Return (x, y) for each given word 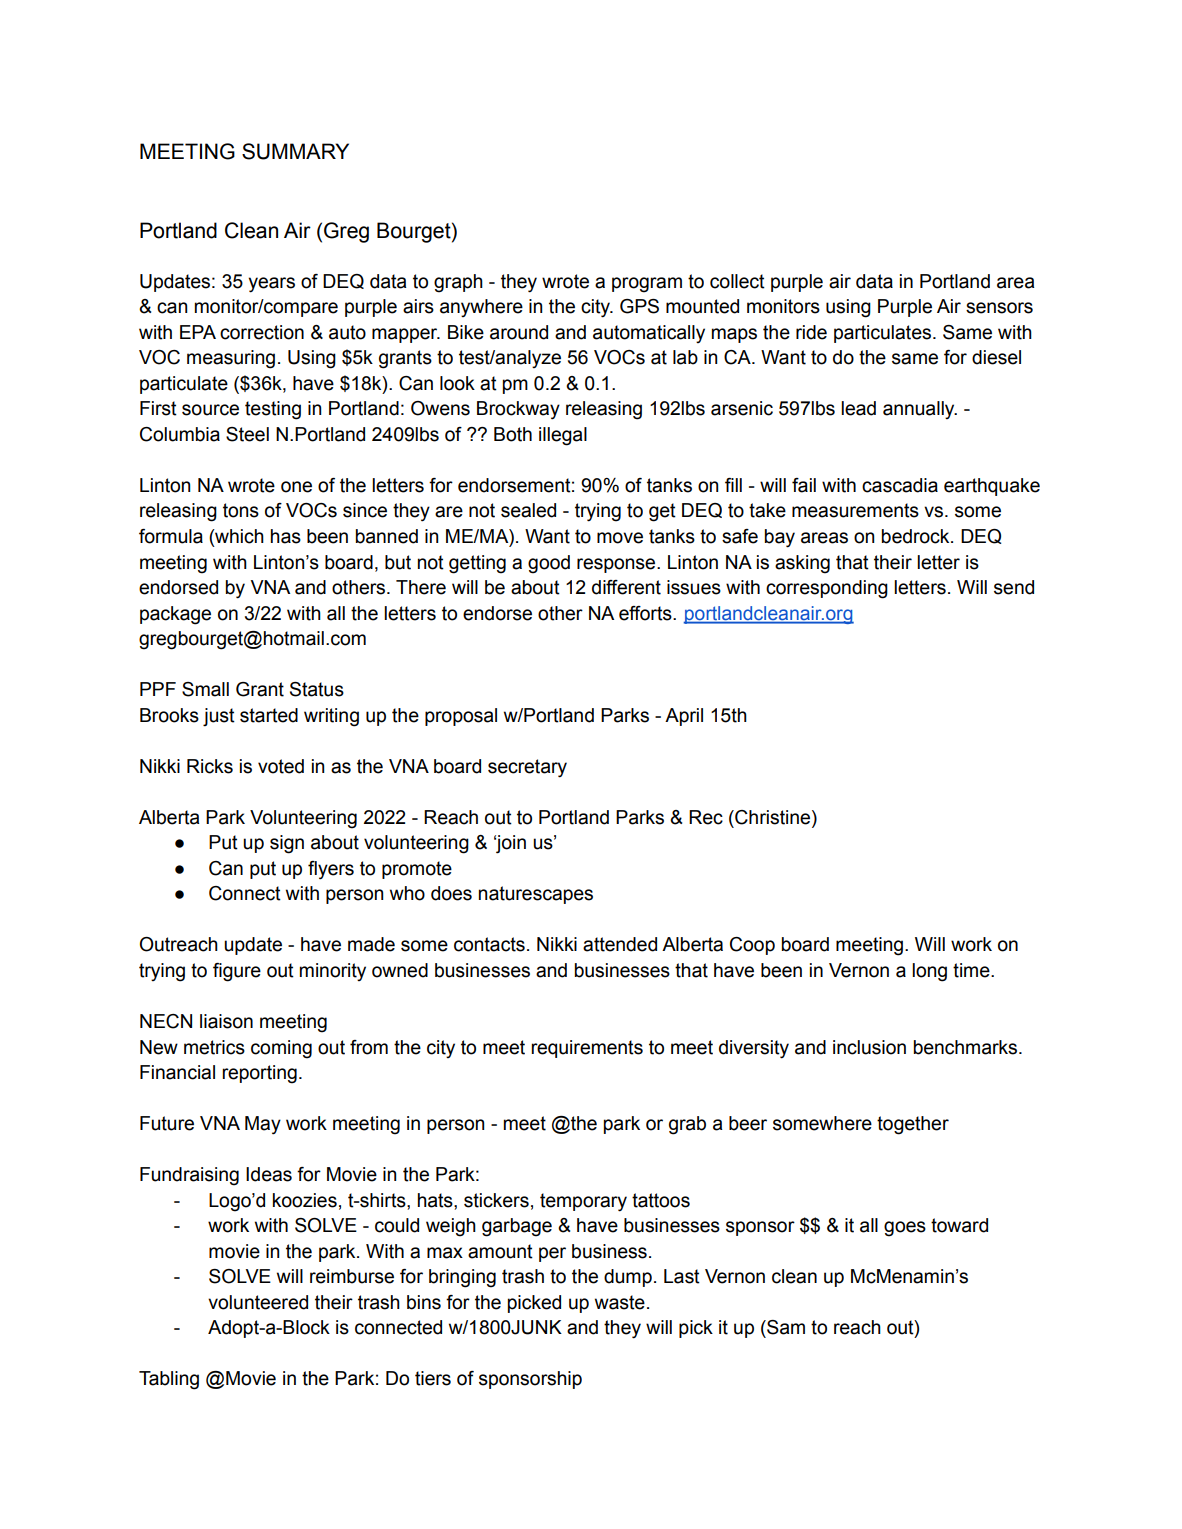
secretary (527, 768)
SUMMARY (295, 151)
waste (620, 1302)
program (647, 285)
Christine (773, 817)
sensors (999, 308)
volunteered (258, 1302)
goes (905, 1229)
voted (281, 766)
